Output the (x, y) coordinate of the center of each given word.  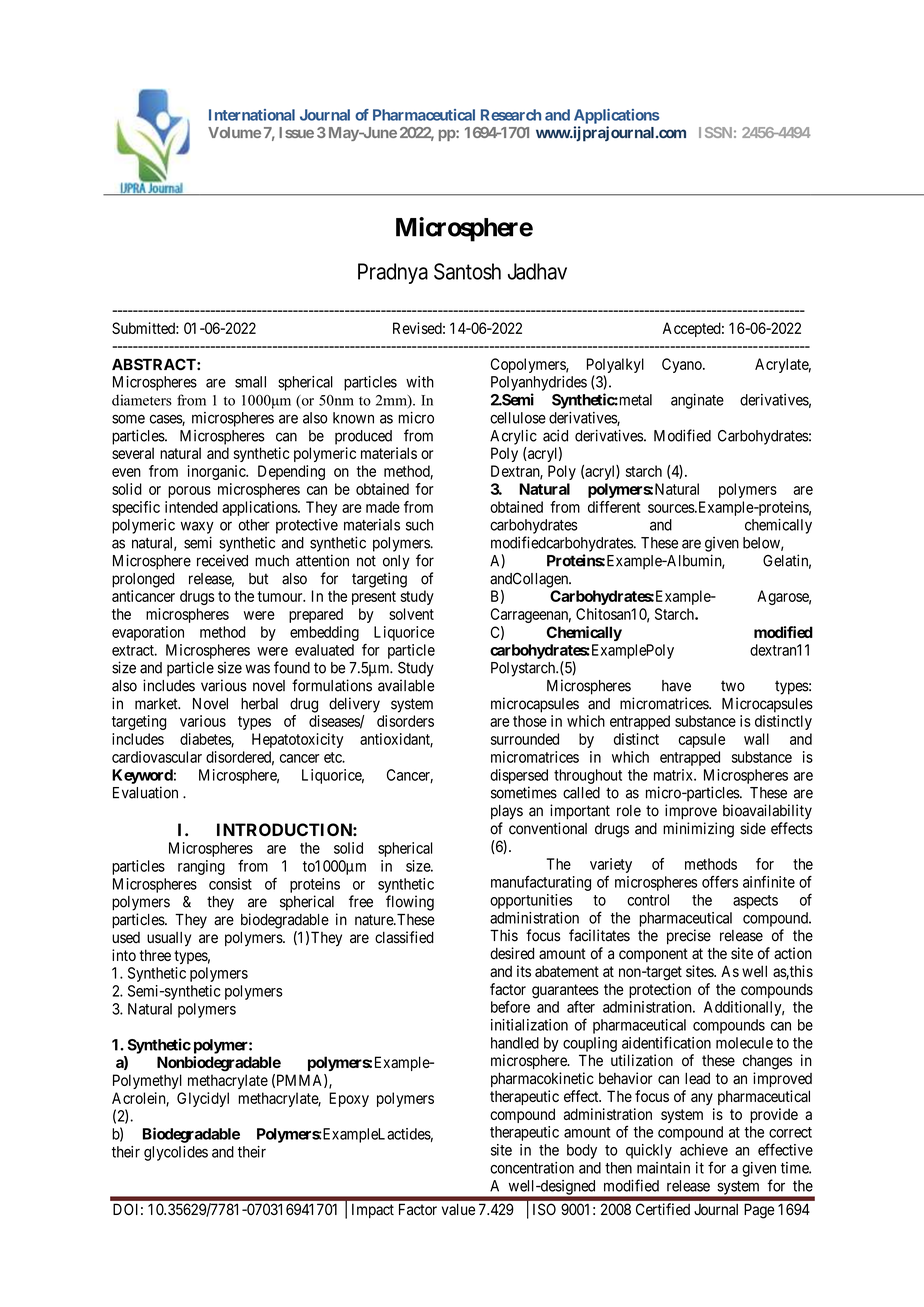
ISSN (715, 132)
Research (511, 115)
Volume (234, 132)
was (257, 669)
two (733, 686)
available (406, 685)
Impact (373, 1211)
